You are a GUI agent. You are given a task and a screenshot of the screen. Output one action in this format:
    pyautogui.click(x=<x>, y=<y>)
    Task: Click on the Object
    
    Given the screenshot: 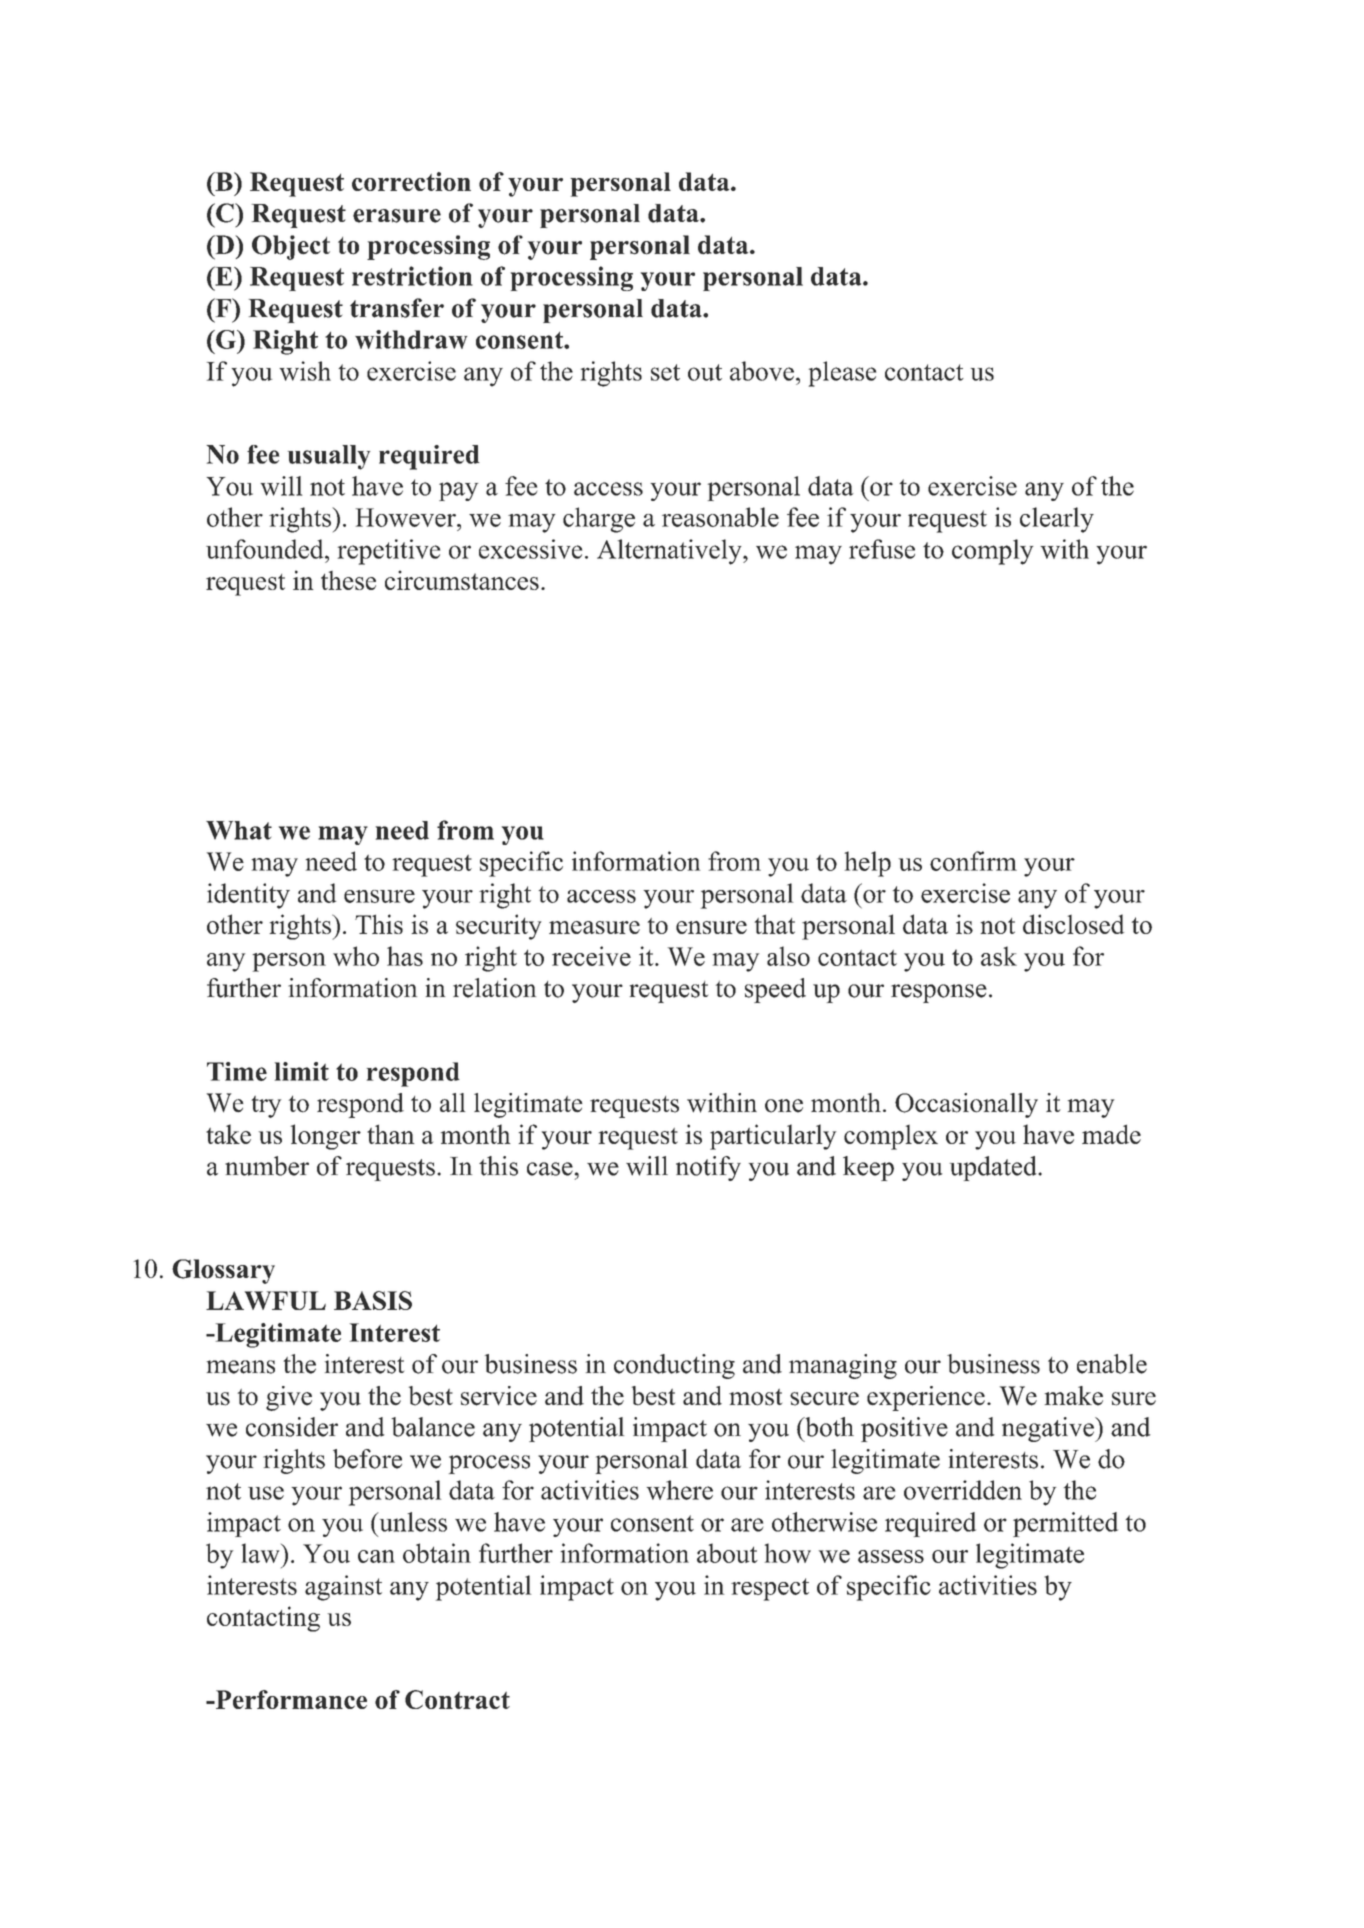 What is the action you would take?
    pyautogui.click(x=291, y=247)
